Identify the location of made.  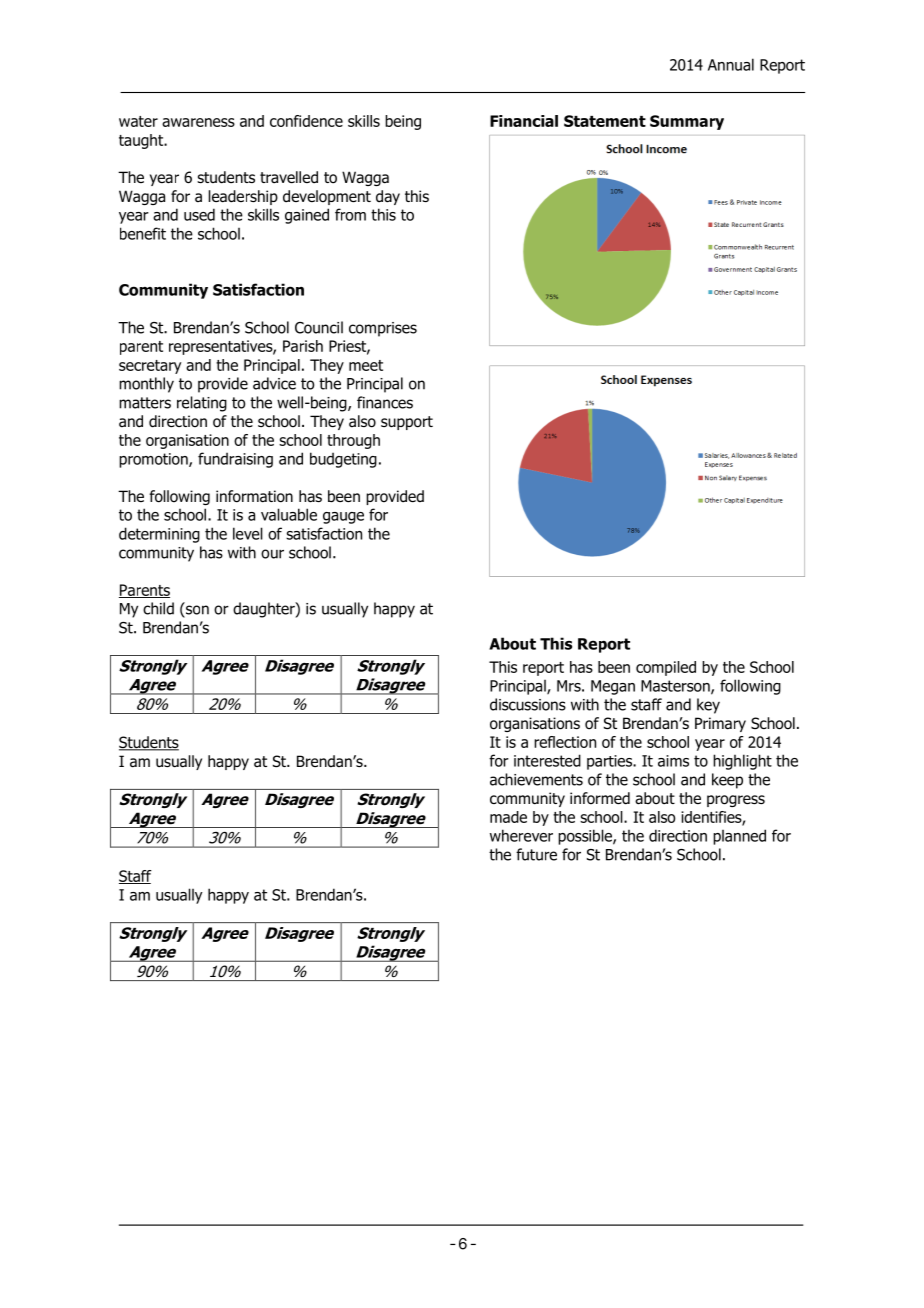
(508, 817).
